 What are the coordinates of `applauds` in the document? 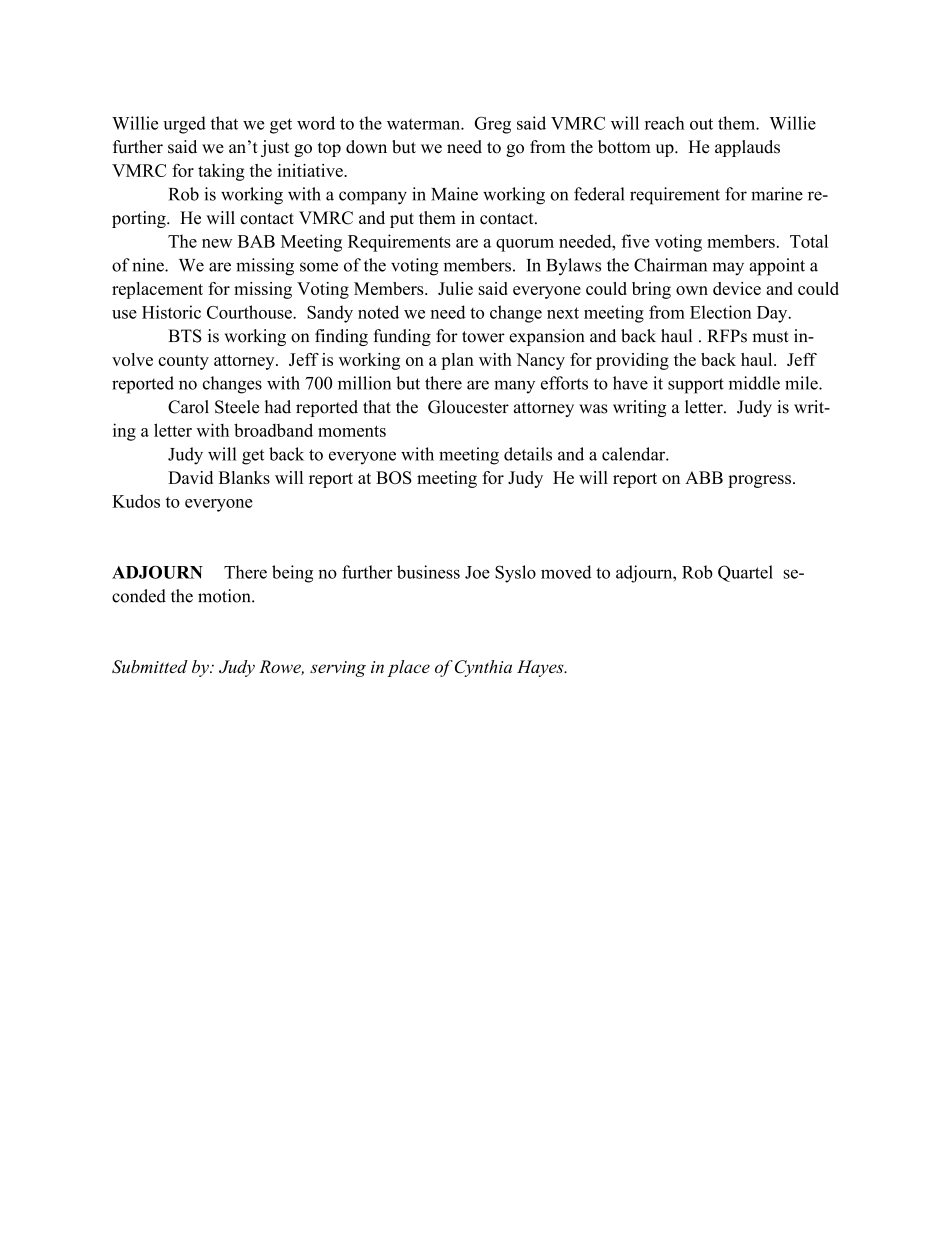 It's located at (747, 148).
